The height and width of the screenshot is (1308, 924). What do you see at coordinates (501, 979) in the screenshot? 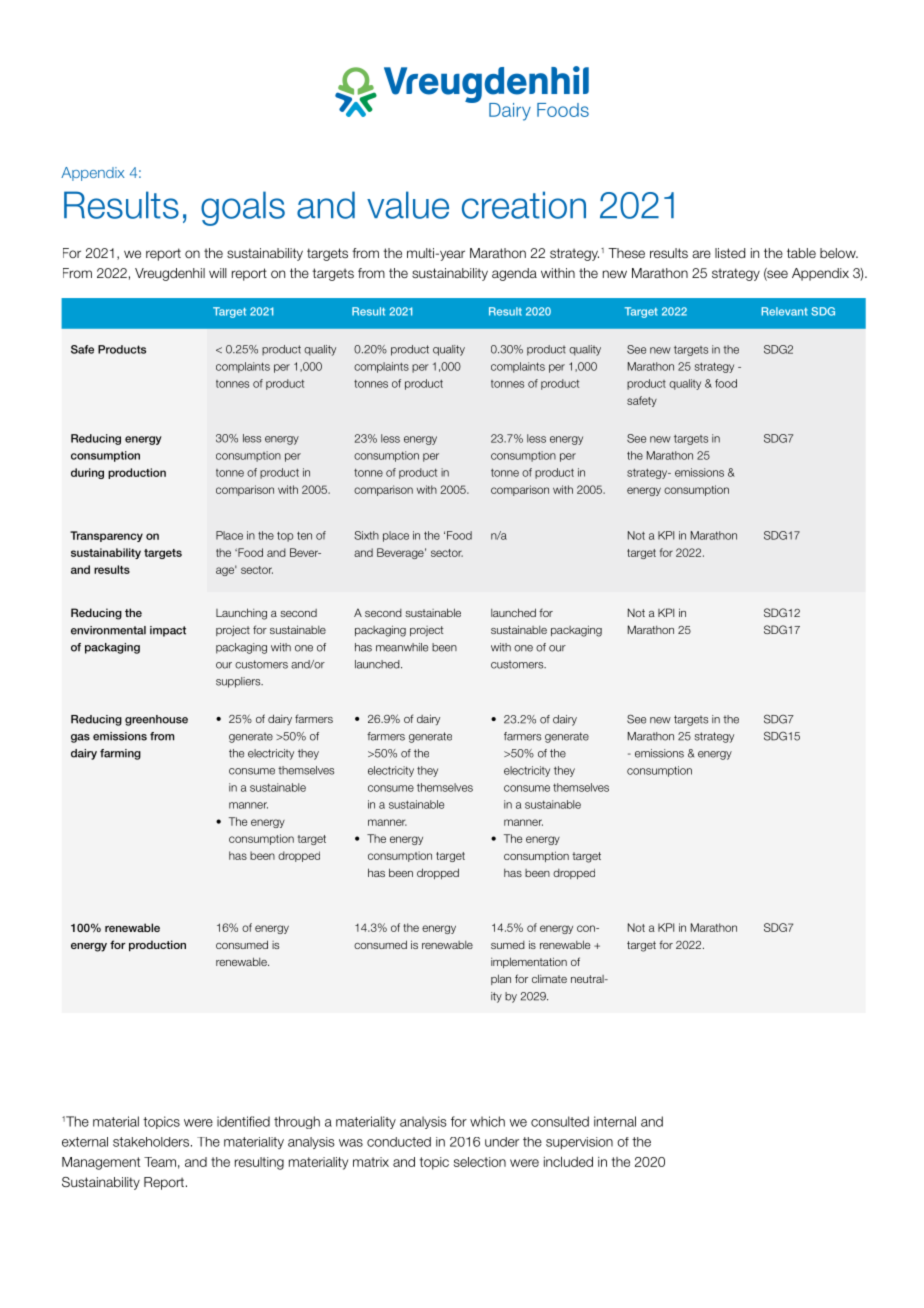
I see `plan` at bounding box center [501, 979].
